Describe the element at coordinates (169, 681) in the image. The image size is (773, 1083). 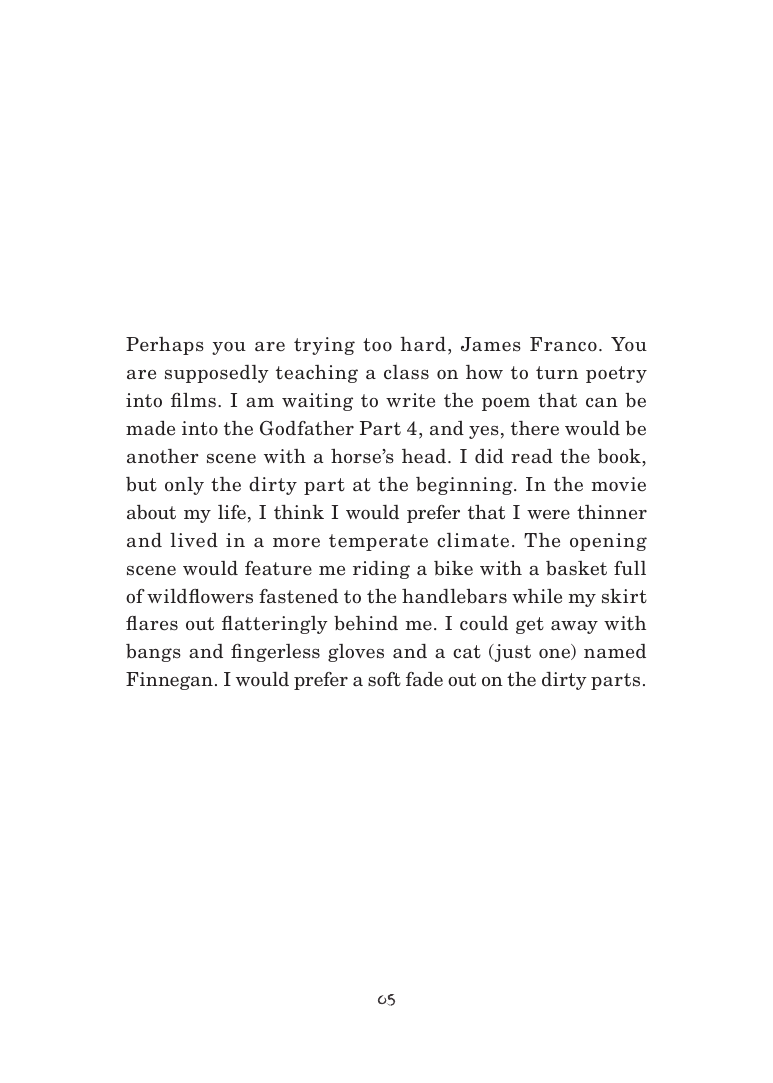
I see `Finnegan` at that location.
